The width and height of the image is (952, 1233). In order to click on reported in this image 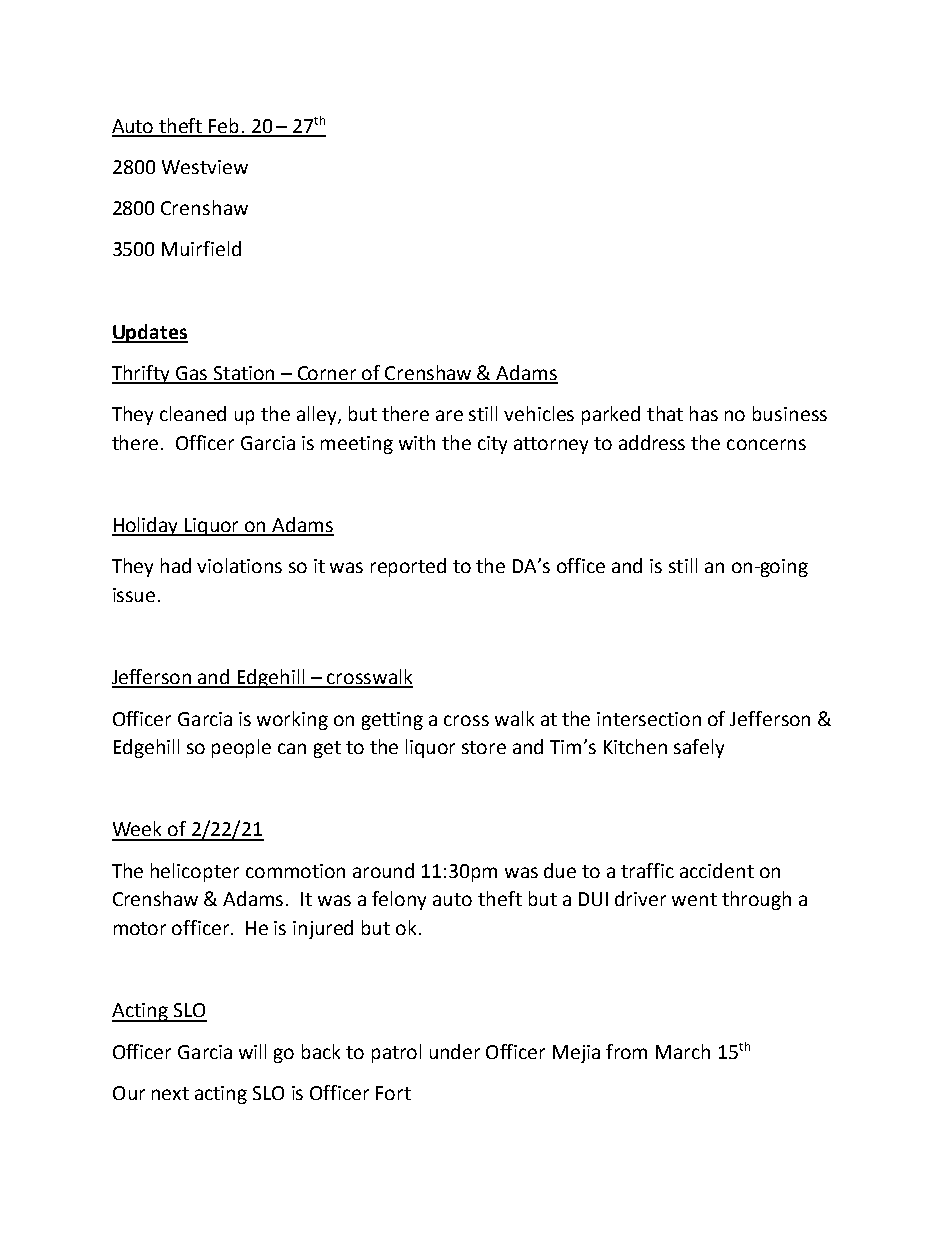, I will do `click(408, 567)`.
